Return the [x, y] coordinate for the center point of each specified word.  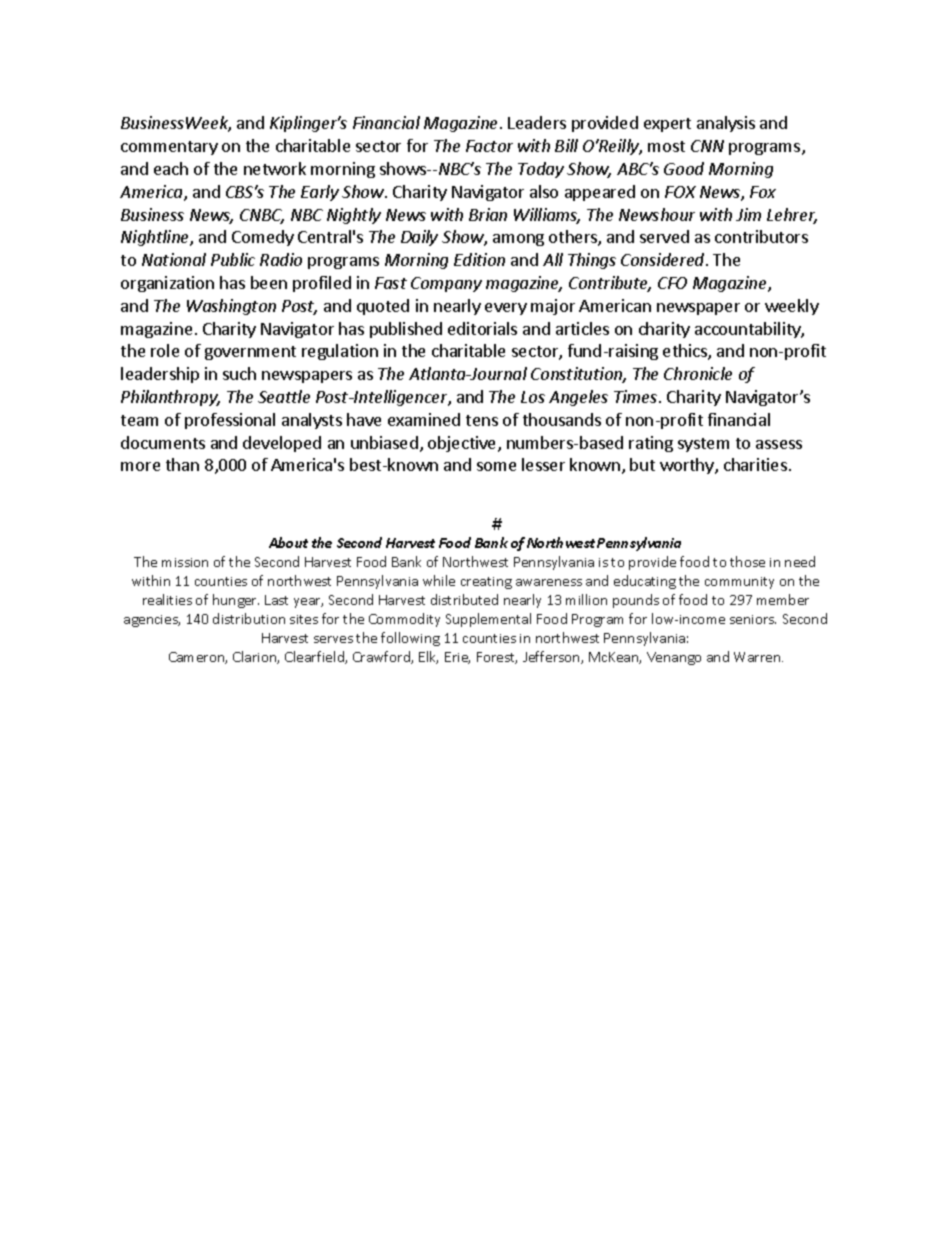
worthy [688, 466]
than [182, 464]
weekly [792, 307]
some [496, 466]
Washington [231, 307]
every [506, 309]
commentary [169, 148]
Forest [497, 658]
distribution [249, 618]
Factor [489, 146]
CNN [707, 146]
